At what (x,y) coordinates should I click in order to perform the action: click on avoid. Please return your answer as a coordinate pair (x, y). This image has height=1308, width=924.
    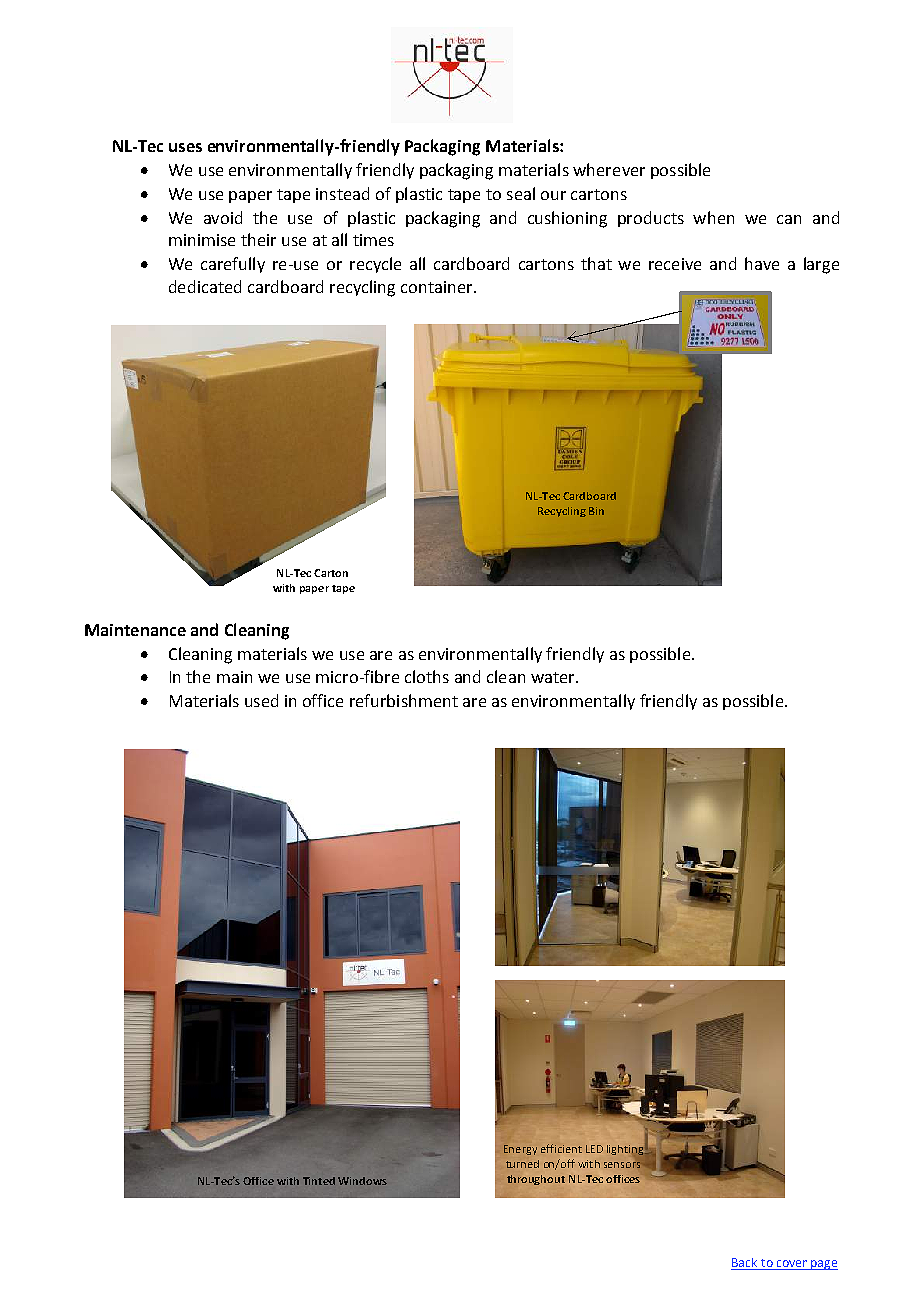
    Looking at the image, I should click on (223, 217).
